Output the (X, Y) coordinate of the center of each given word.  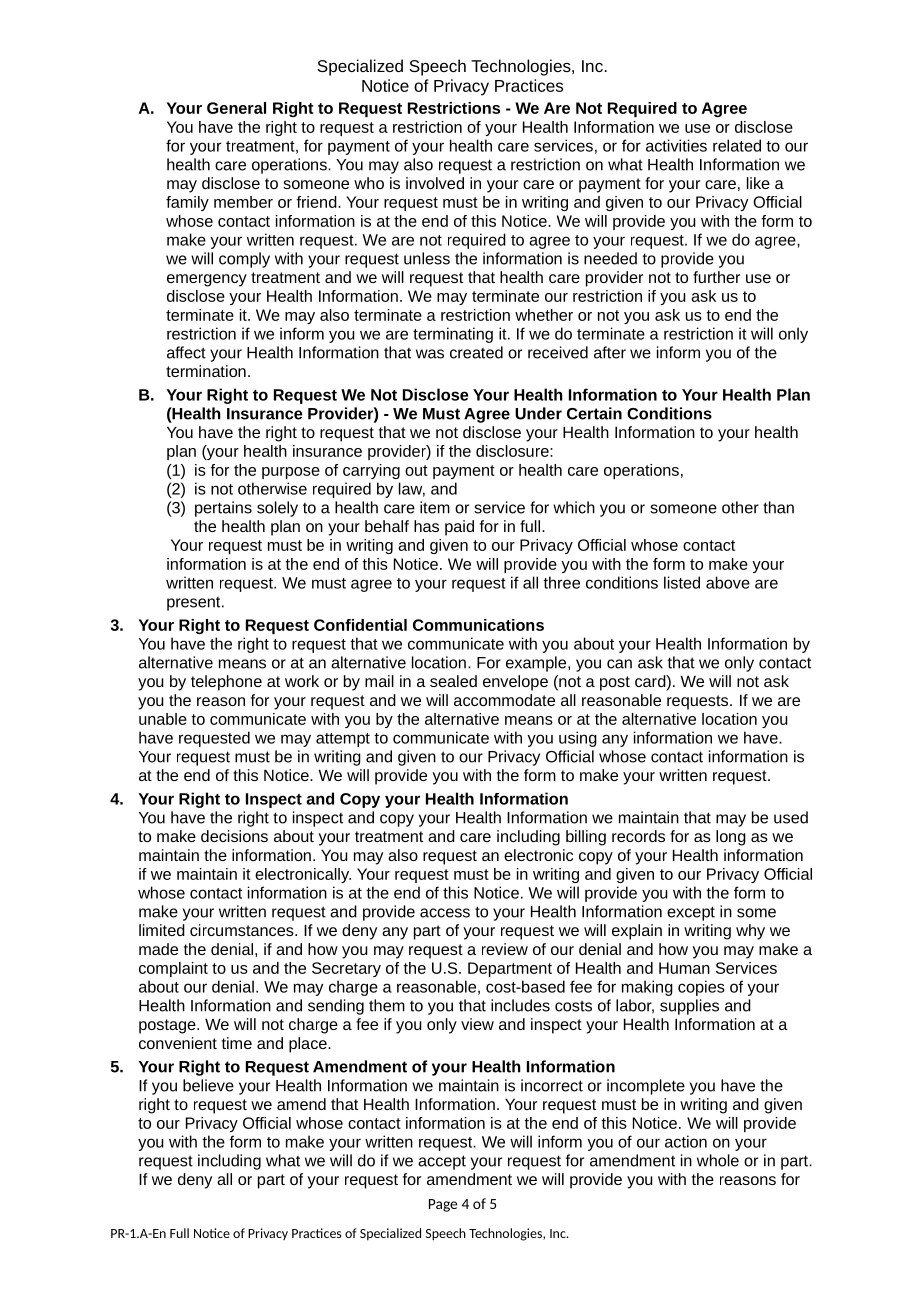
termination (206, 371)
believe (208, 1085)
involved (435, 183)
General (236, 108)
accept (442, 1162)
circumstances (243, 930)
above (728, 582)
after (610, 352)
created (476, 352)
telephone (226, 683)
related (737, 145)
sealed (453, 681)
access (445, 913)
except (691, 913)
